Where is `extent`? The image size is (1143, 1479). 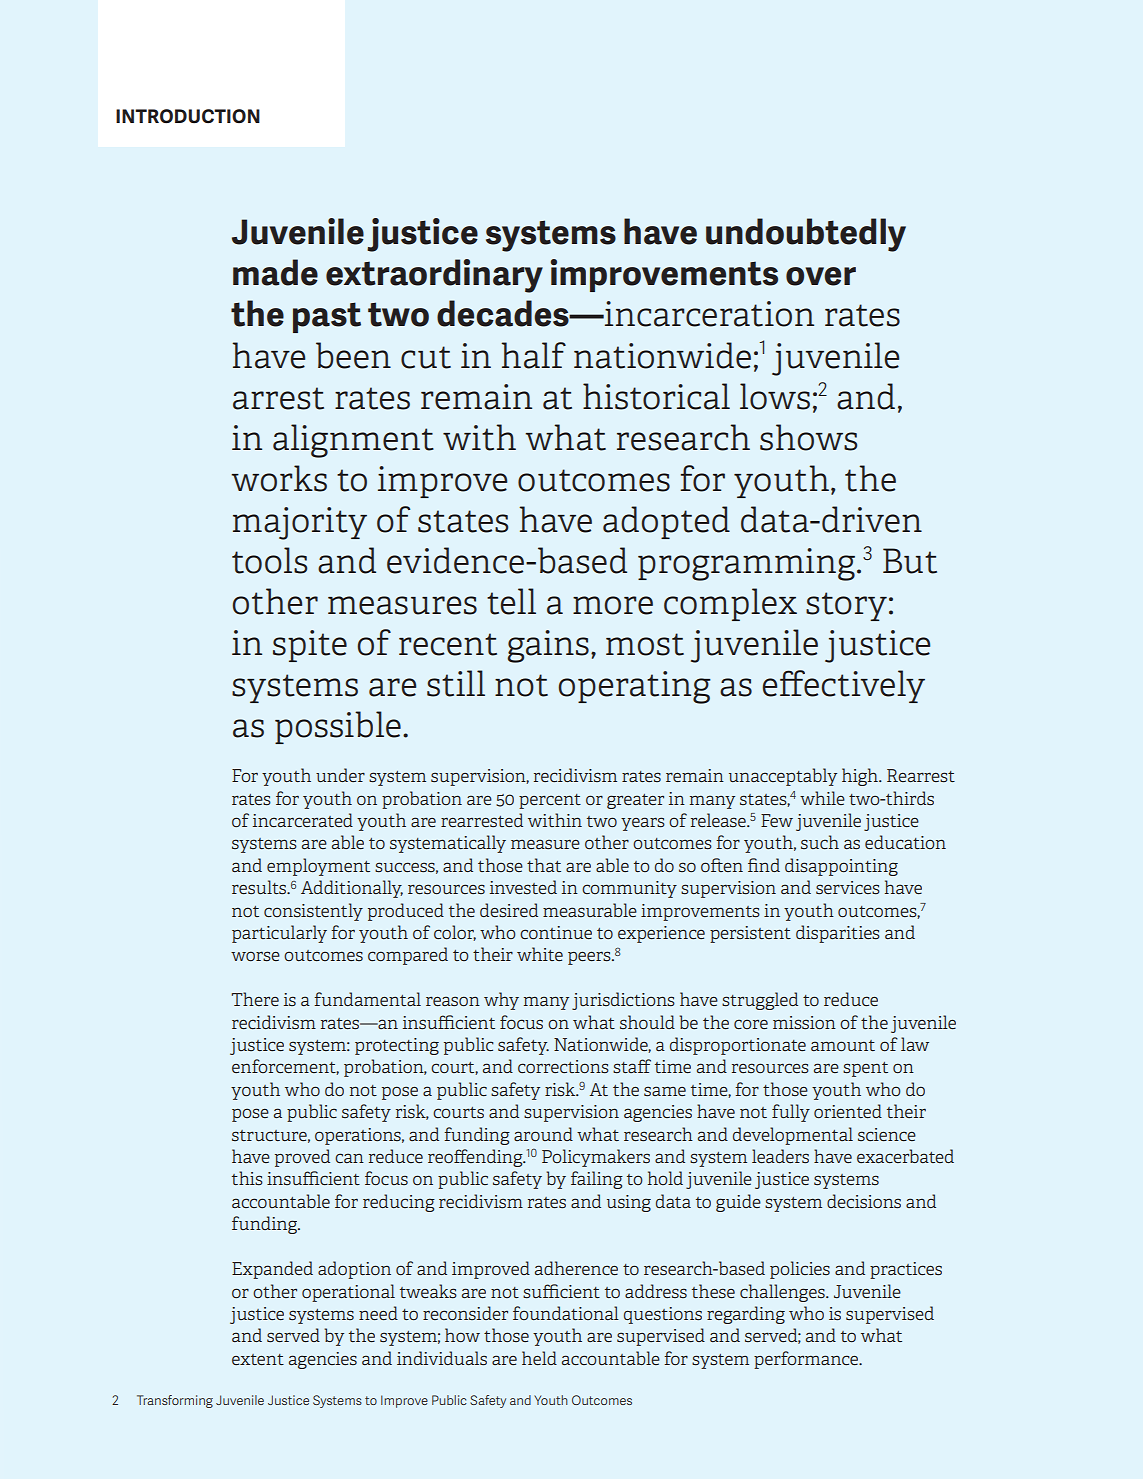
extent is located at coordinates (258, 1359).
